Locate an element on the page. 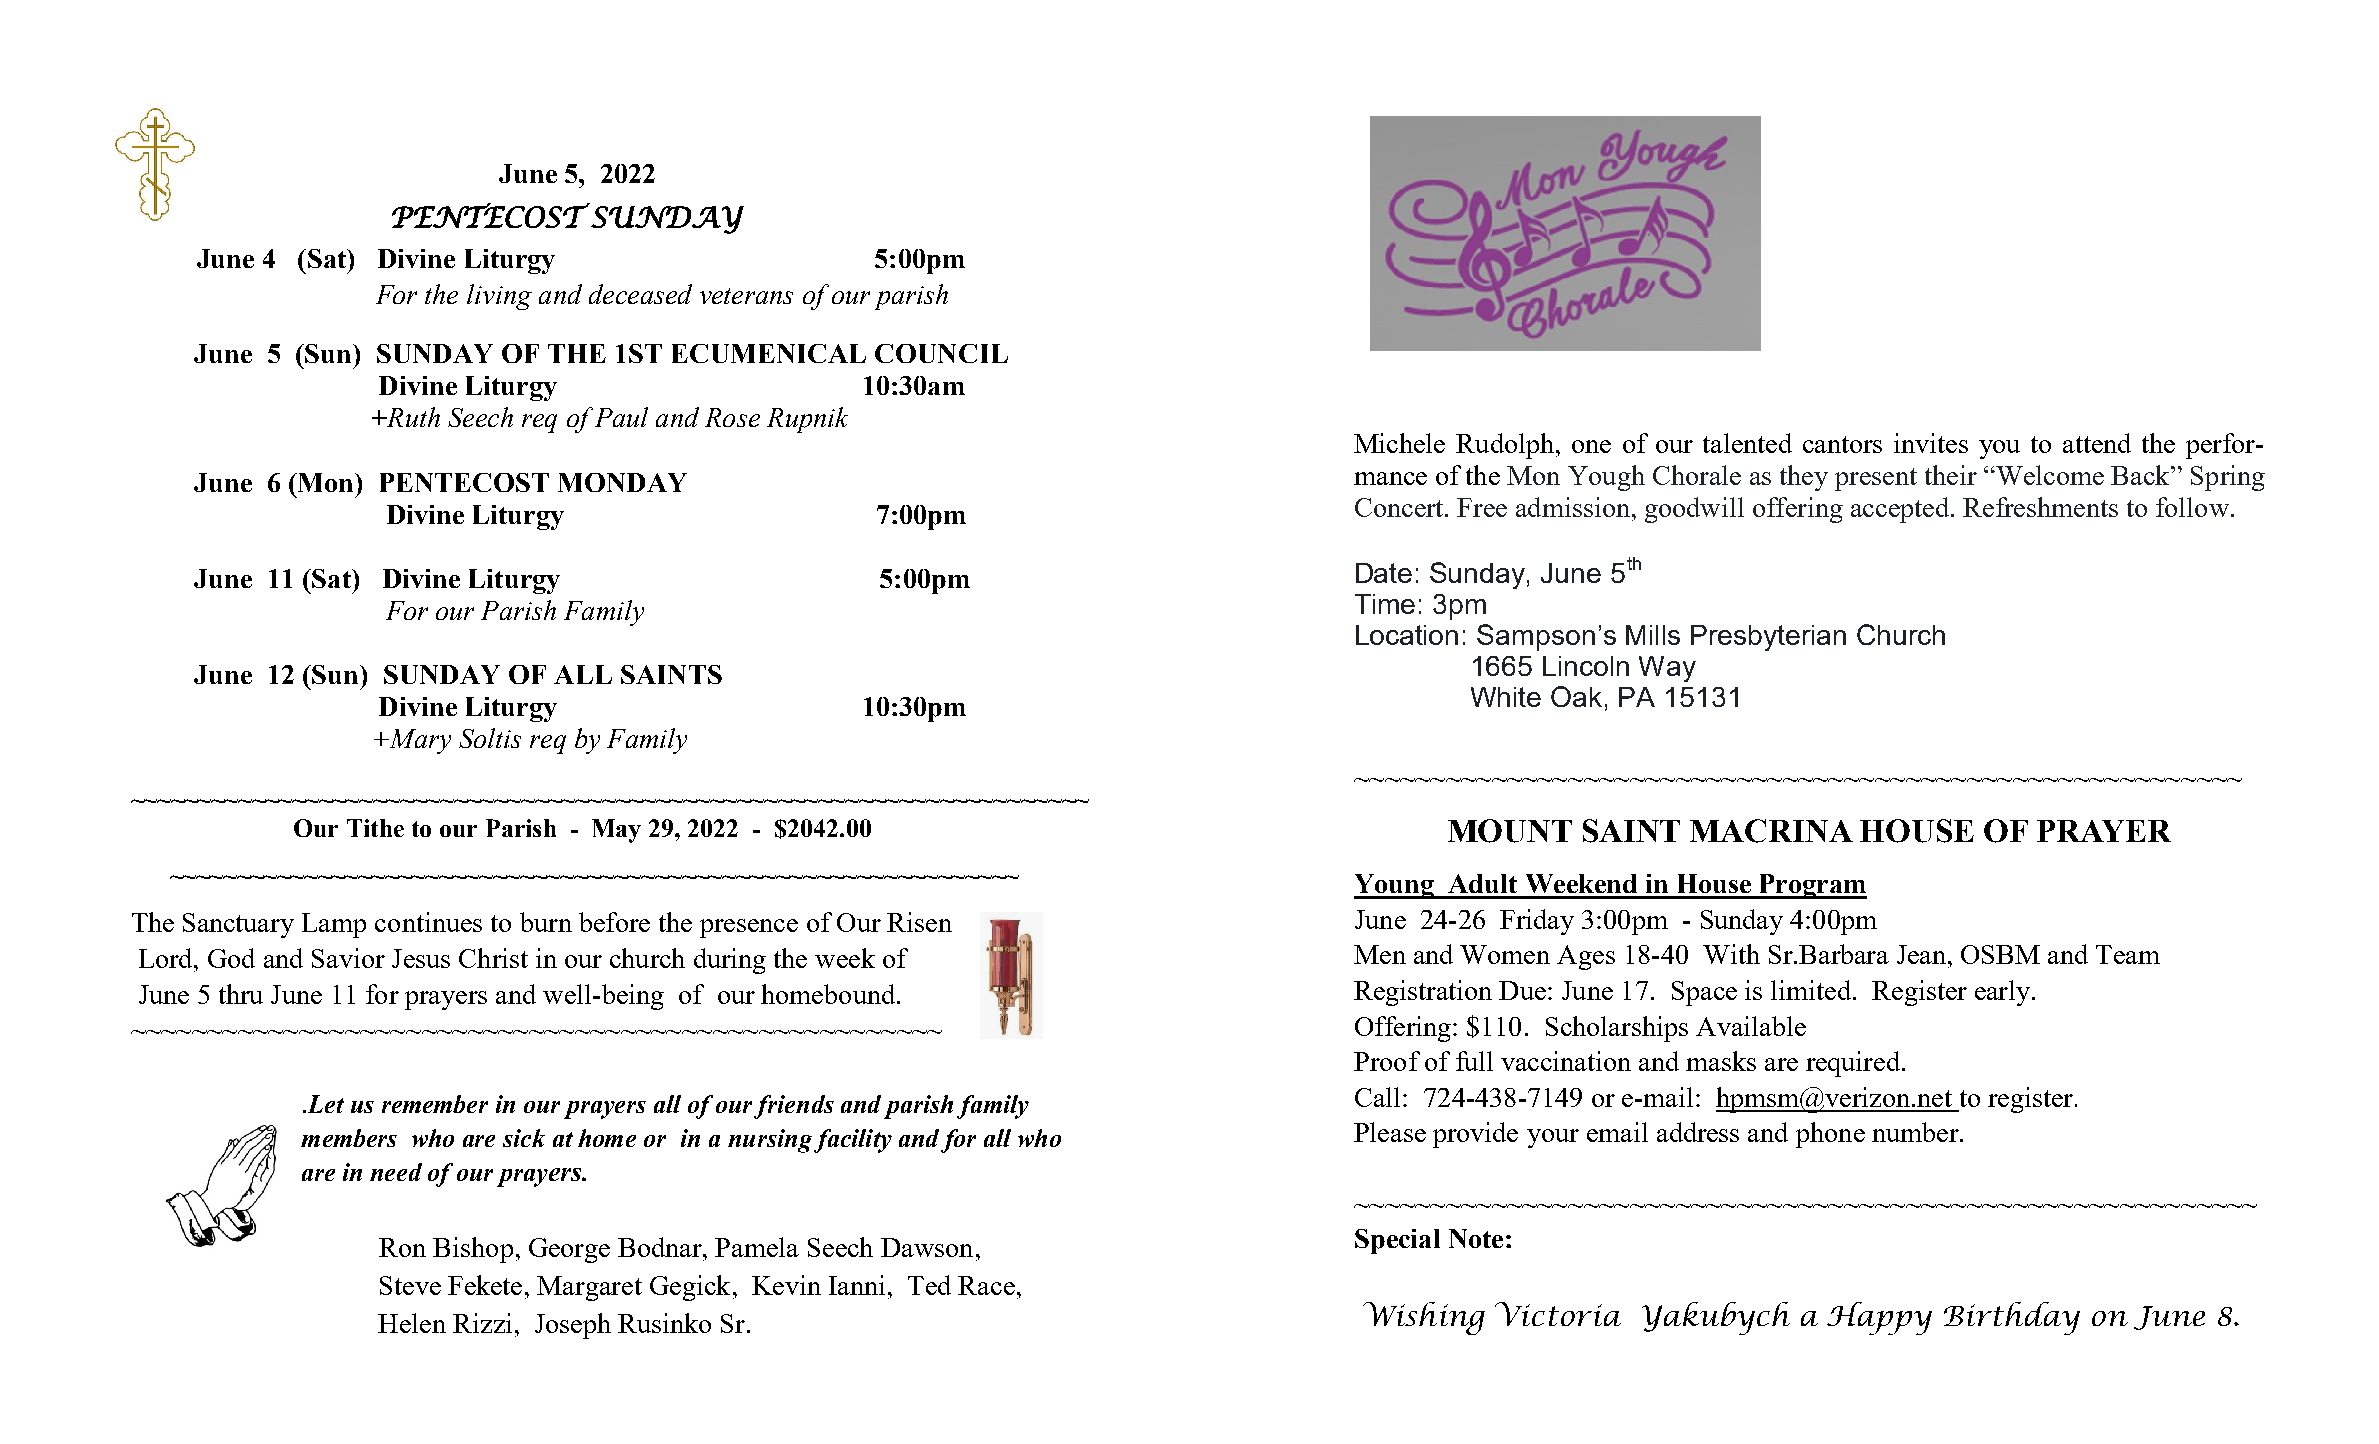 The width and height of the page is (2379, 1444). Birthday is located at coordinates (2012, 1318).
